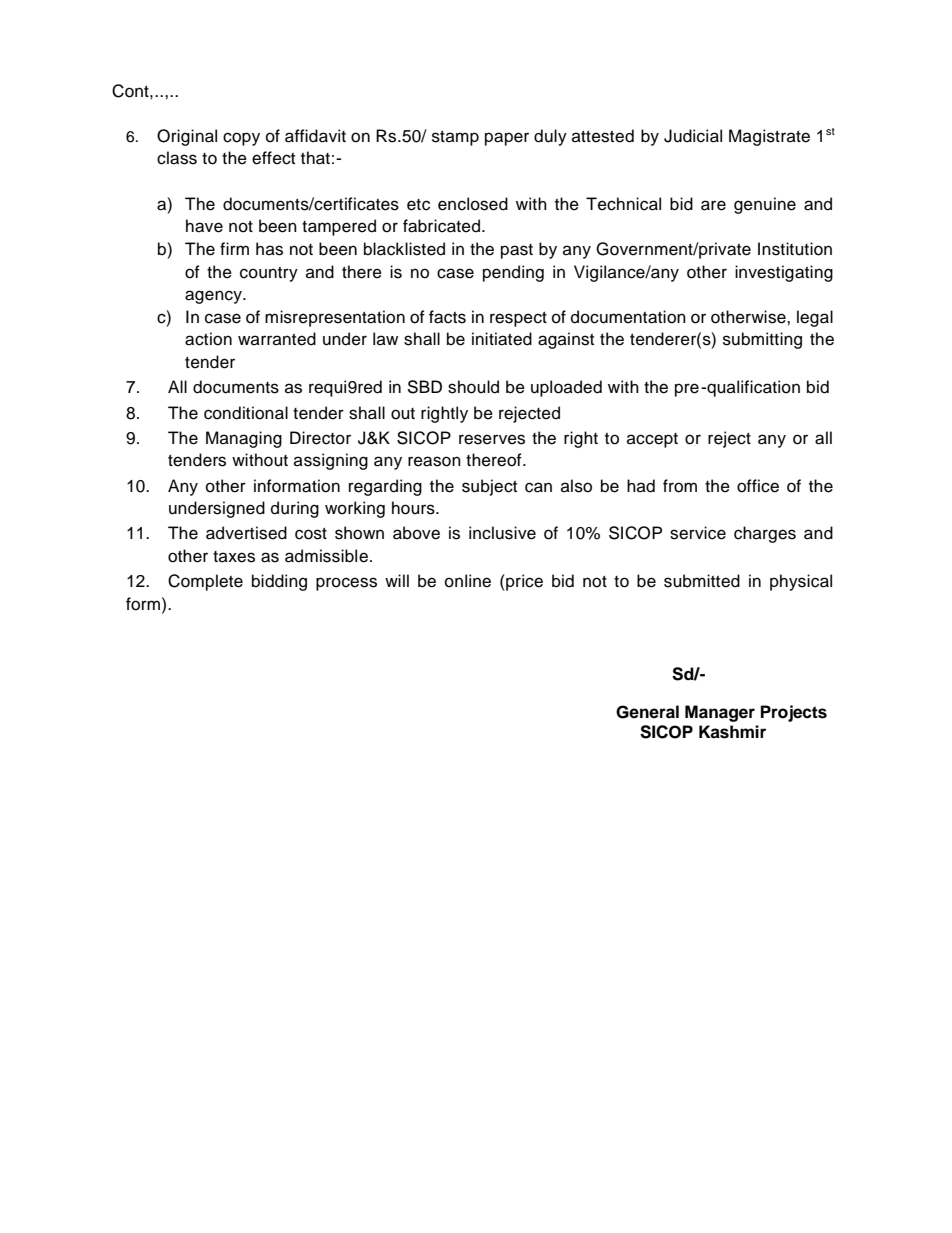 The image size is (952, 1233). Describe the element at coordinates (492, 439) in the document. I see `reserves` at that location.
